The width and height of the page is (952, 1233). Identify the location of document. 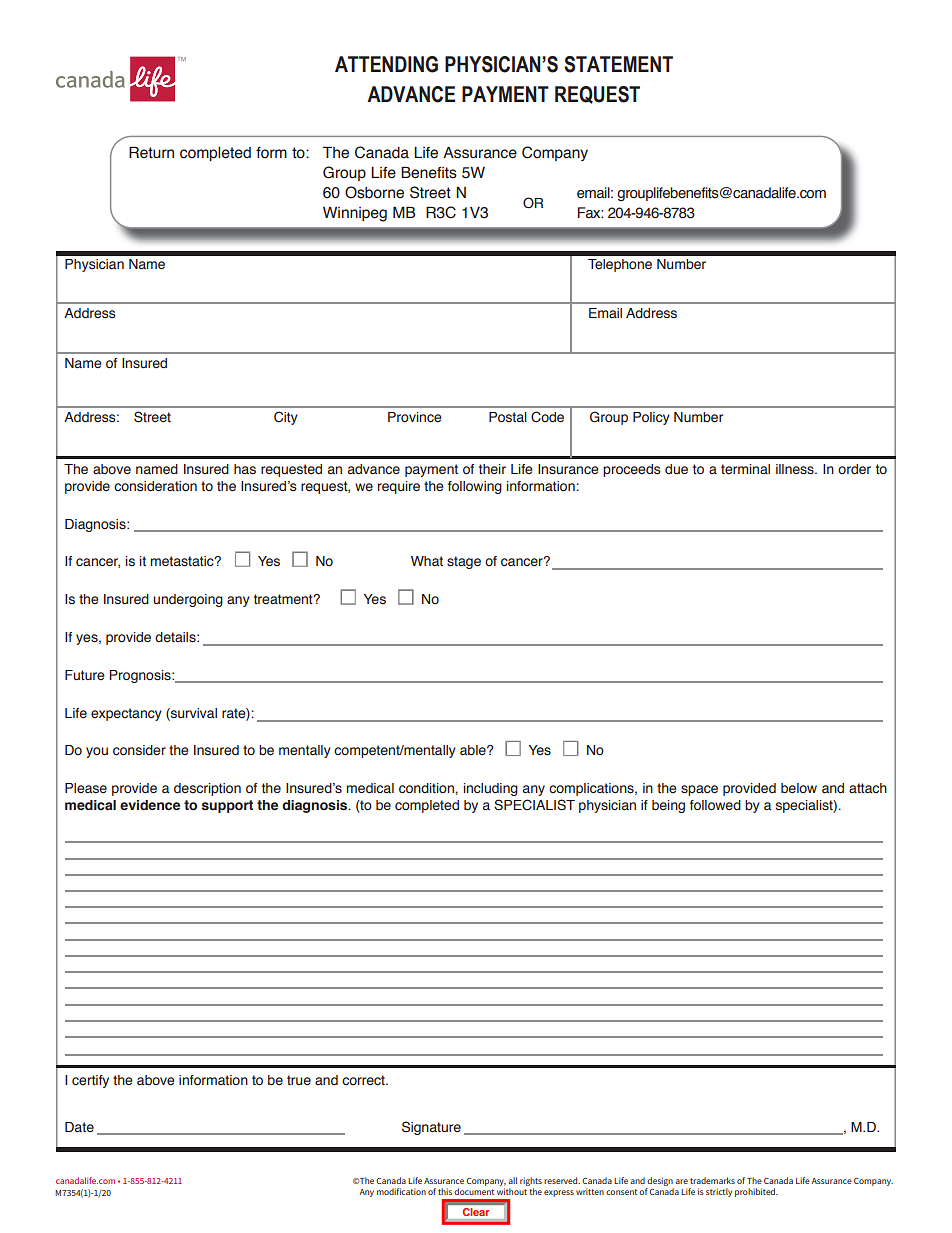
(474, 1191).
